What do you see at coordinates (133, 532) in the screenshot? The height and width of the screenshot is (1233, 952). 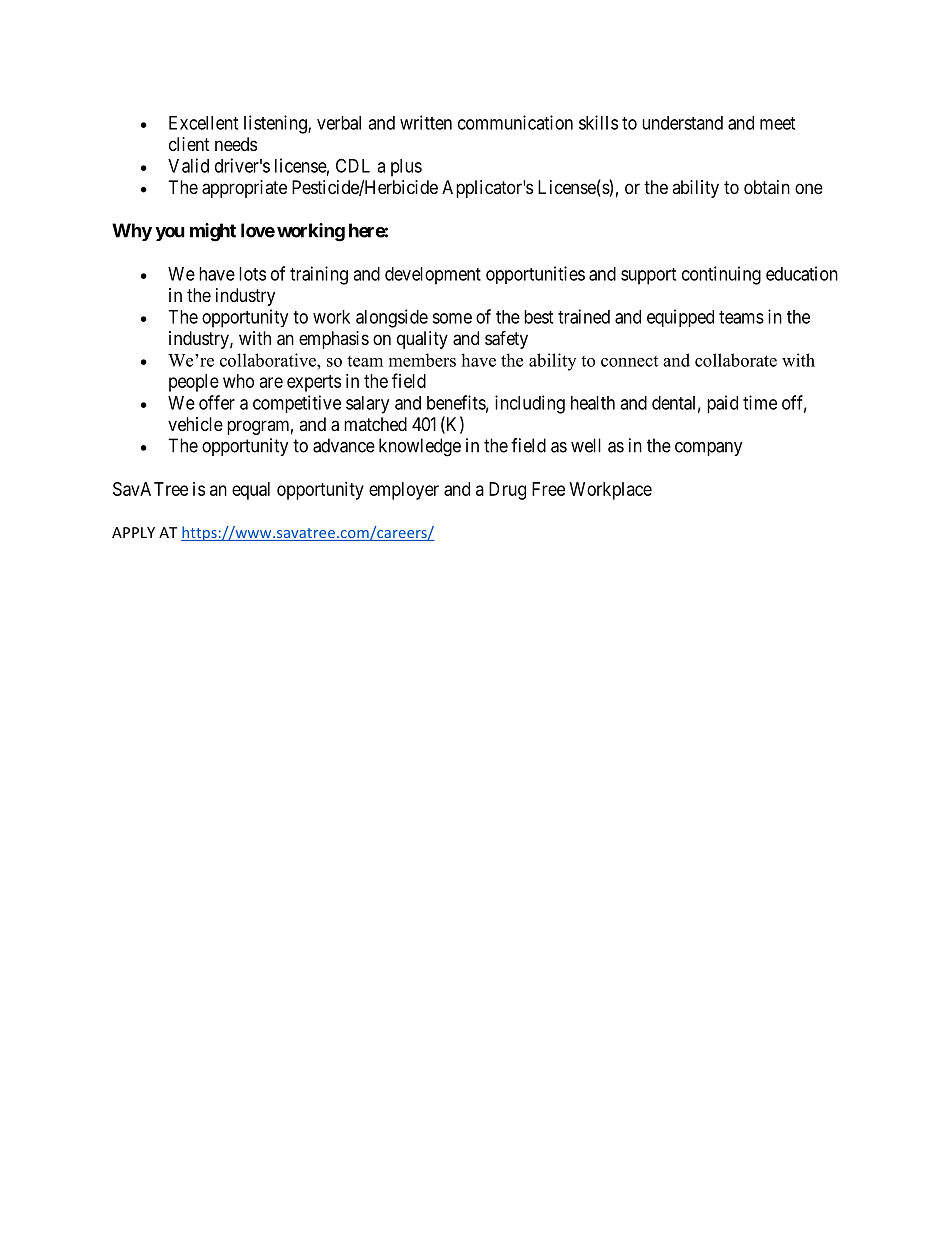 I see `APPLY` at bounding box center [133, 532].
